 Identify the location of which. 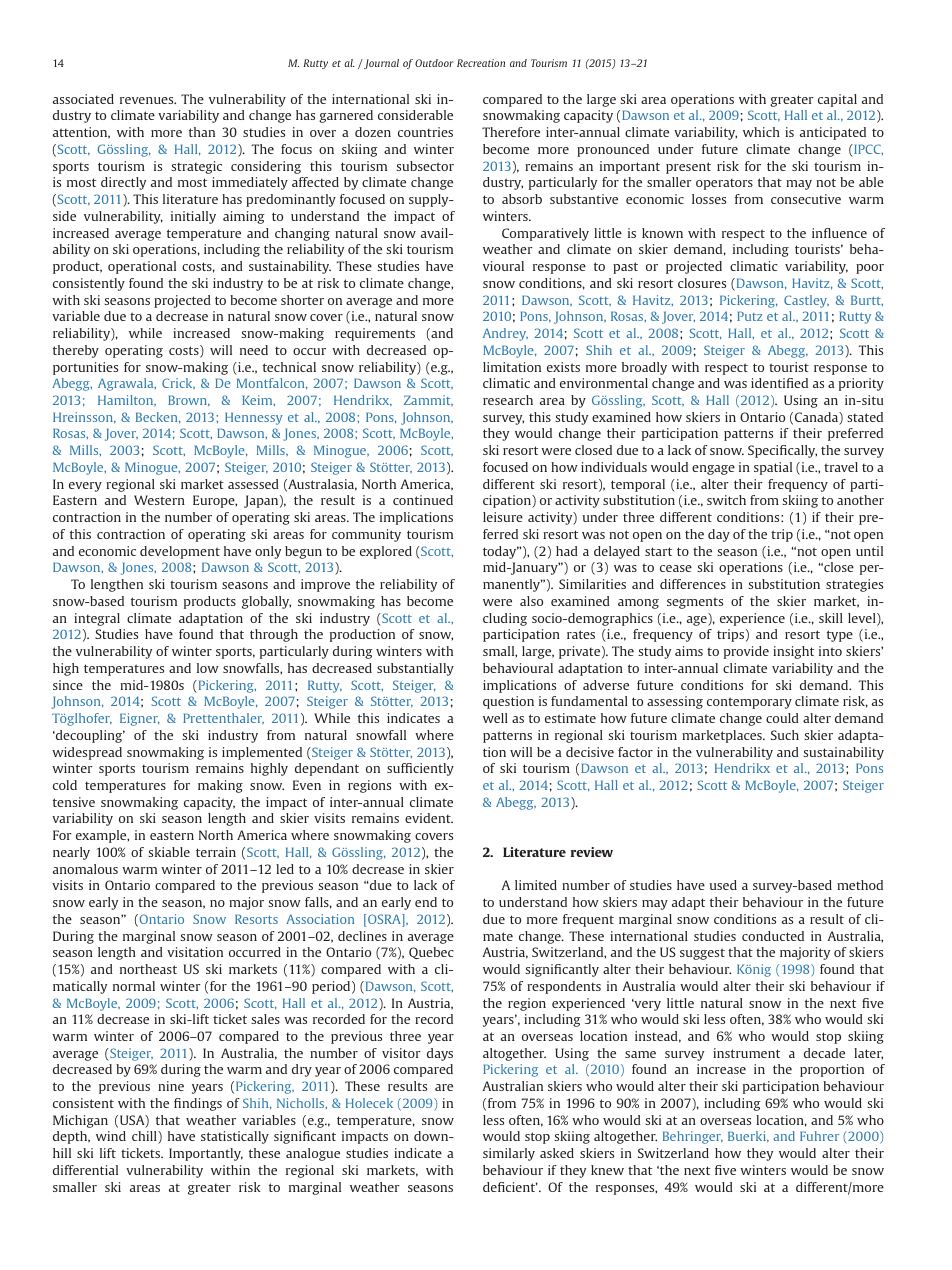
(761, 132).
